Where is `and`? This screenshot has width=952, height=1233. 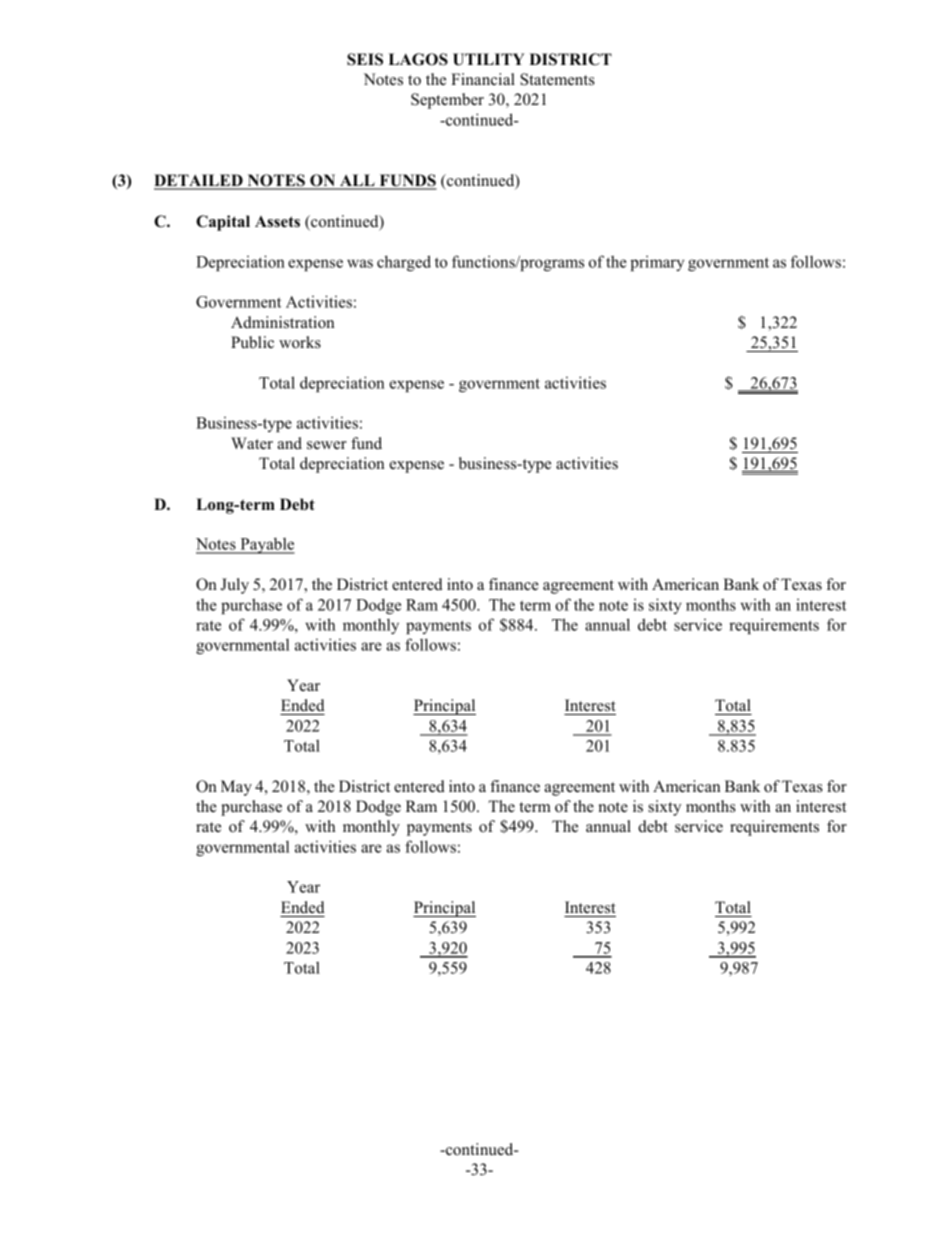 and is located at coordinates (289, 443).
